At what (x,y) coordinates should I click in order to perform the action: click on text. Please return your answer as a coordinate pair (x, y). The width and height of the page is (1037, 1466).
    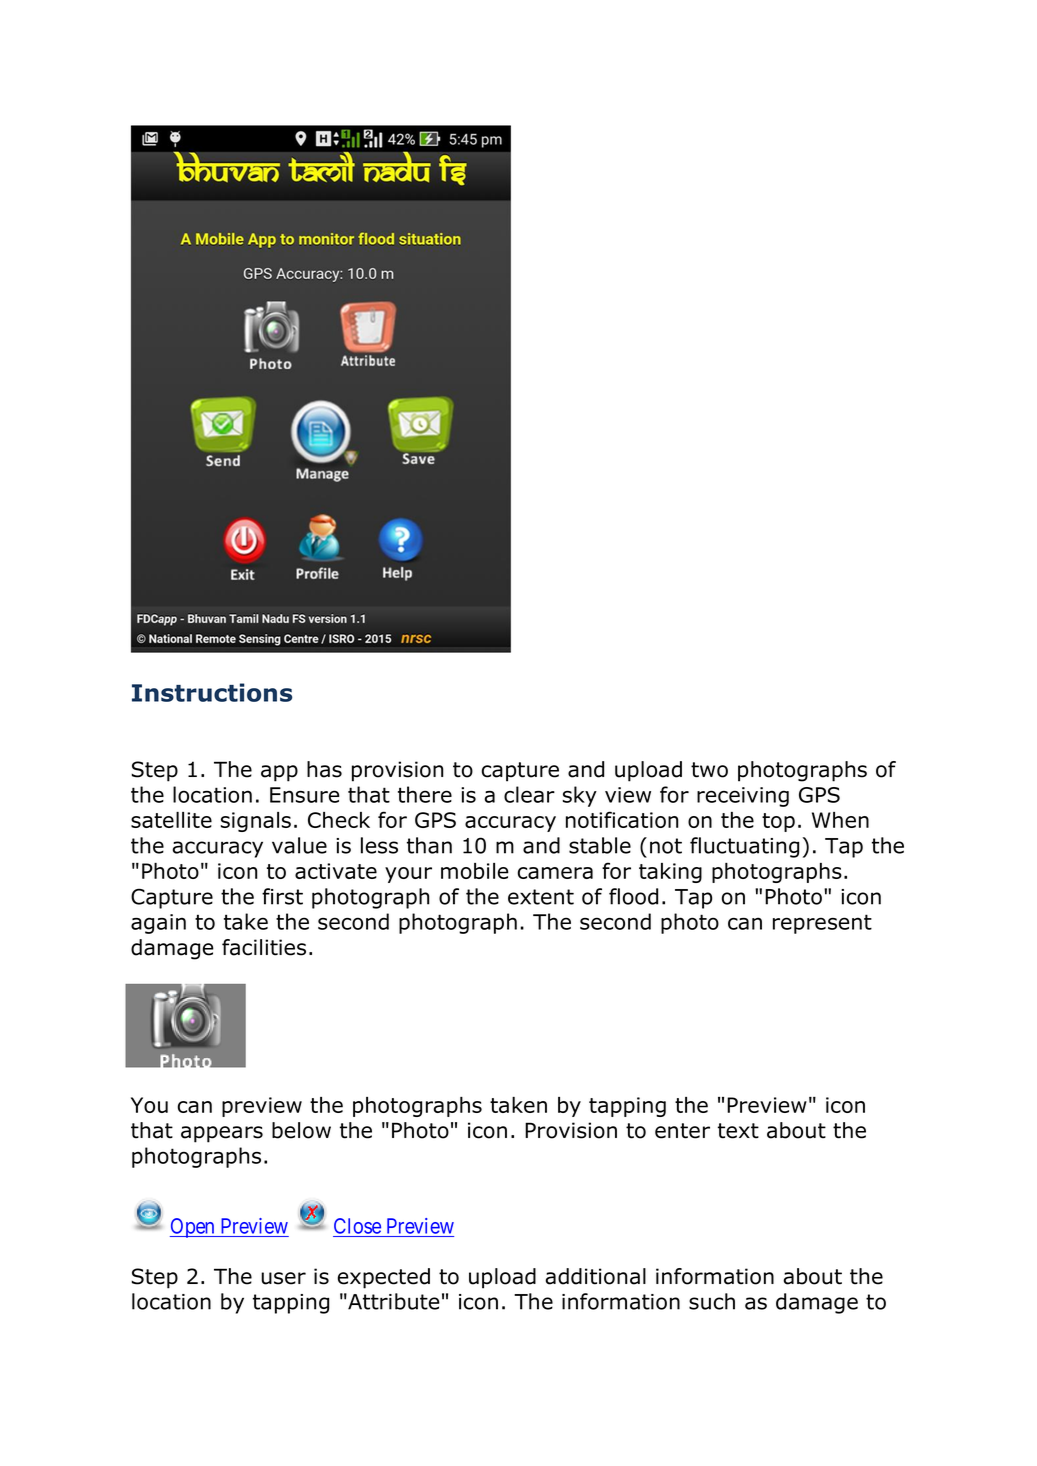
    Looking at the image, I should click on (738, 1131).
